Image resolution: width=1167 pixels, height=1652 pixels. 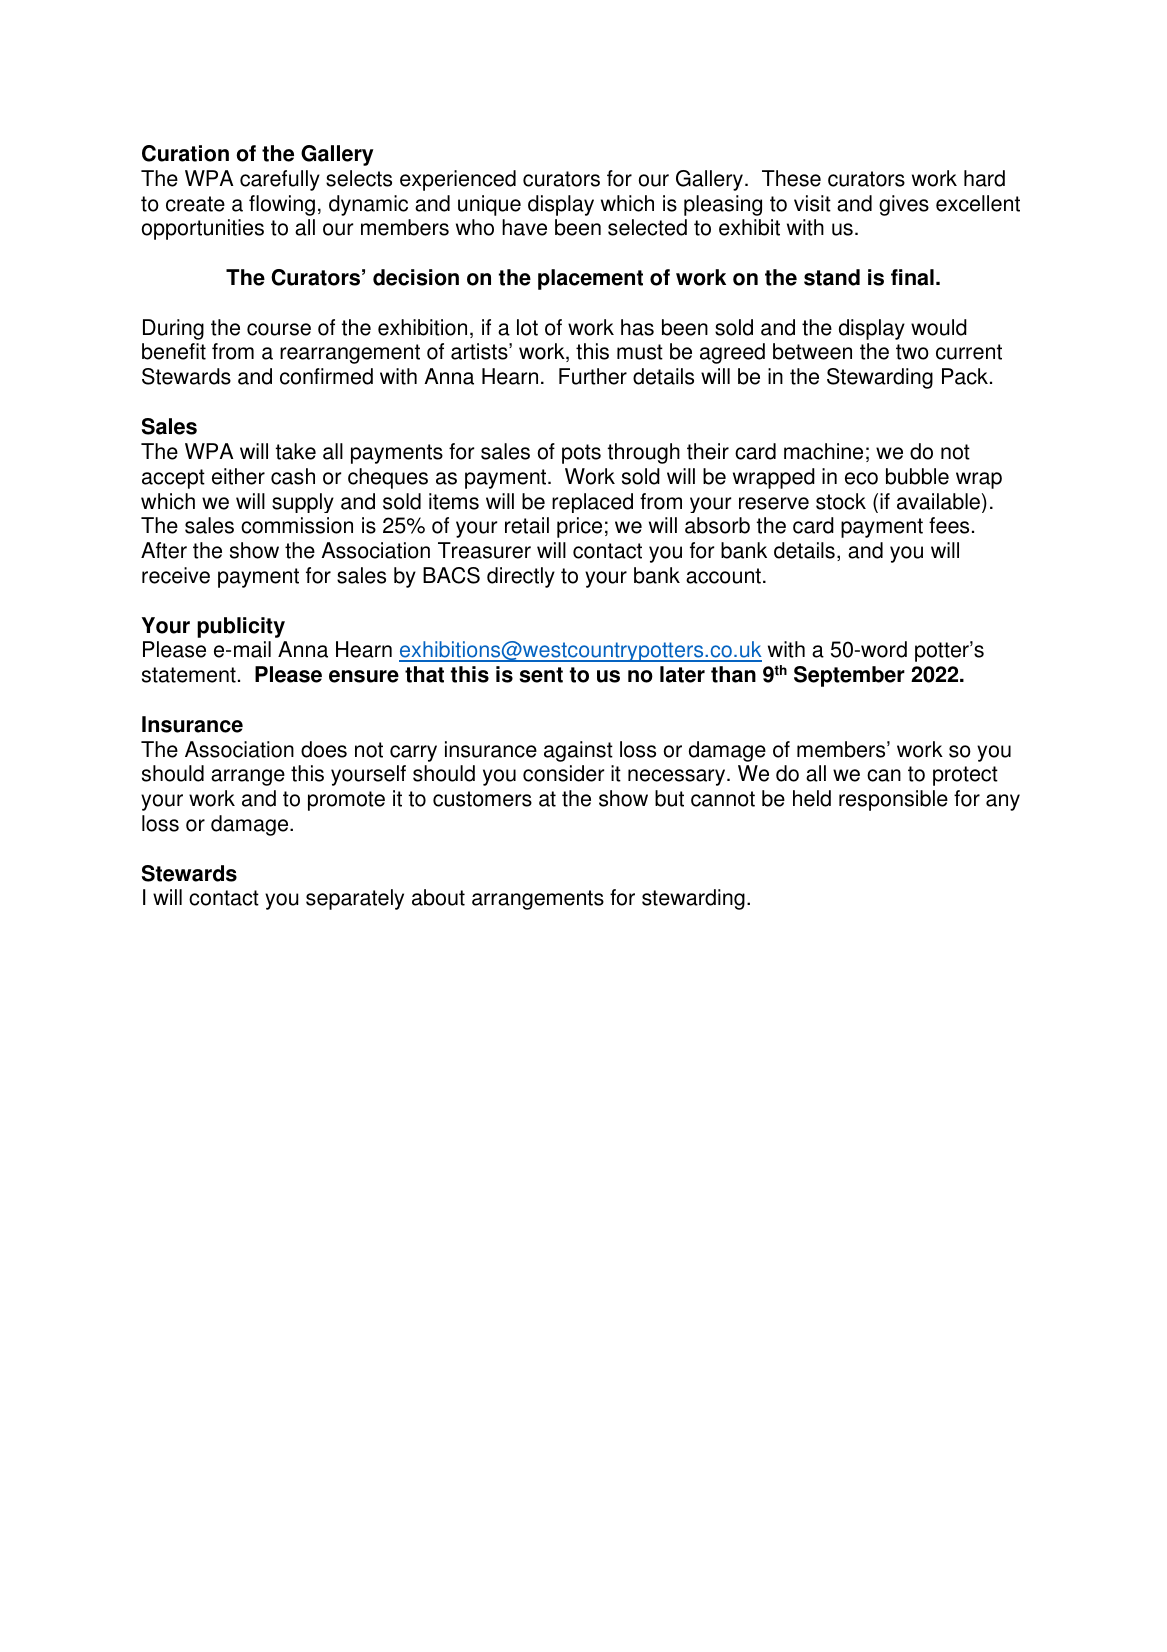 What do you see at coordinates (640, 352) in the document?
I see `must` at bounding box center [640, 352].
